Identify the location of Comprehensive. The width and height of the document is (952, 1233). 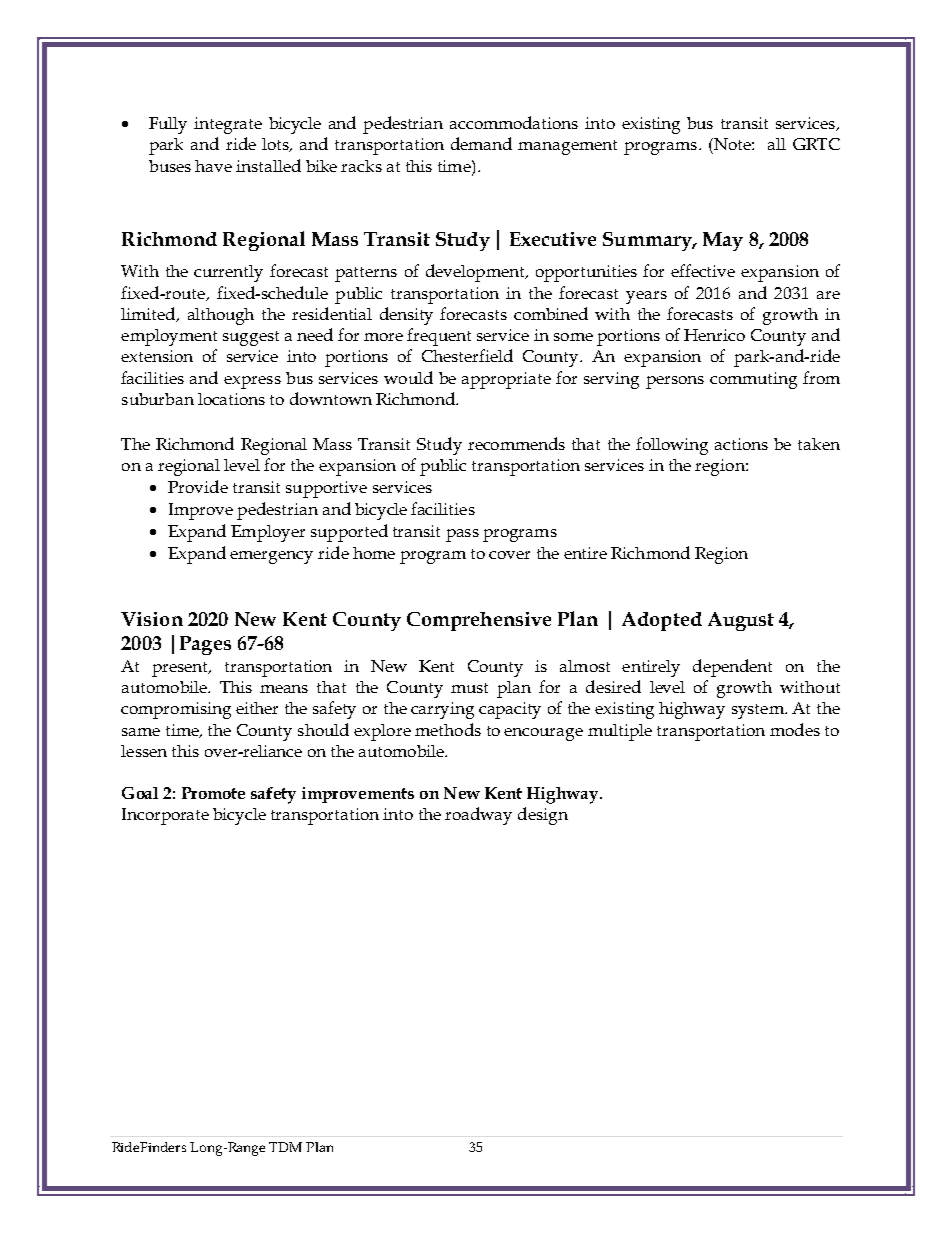
(479, 621).
